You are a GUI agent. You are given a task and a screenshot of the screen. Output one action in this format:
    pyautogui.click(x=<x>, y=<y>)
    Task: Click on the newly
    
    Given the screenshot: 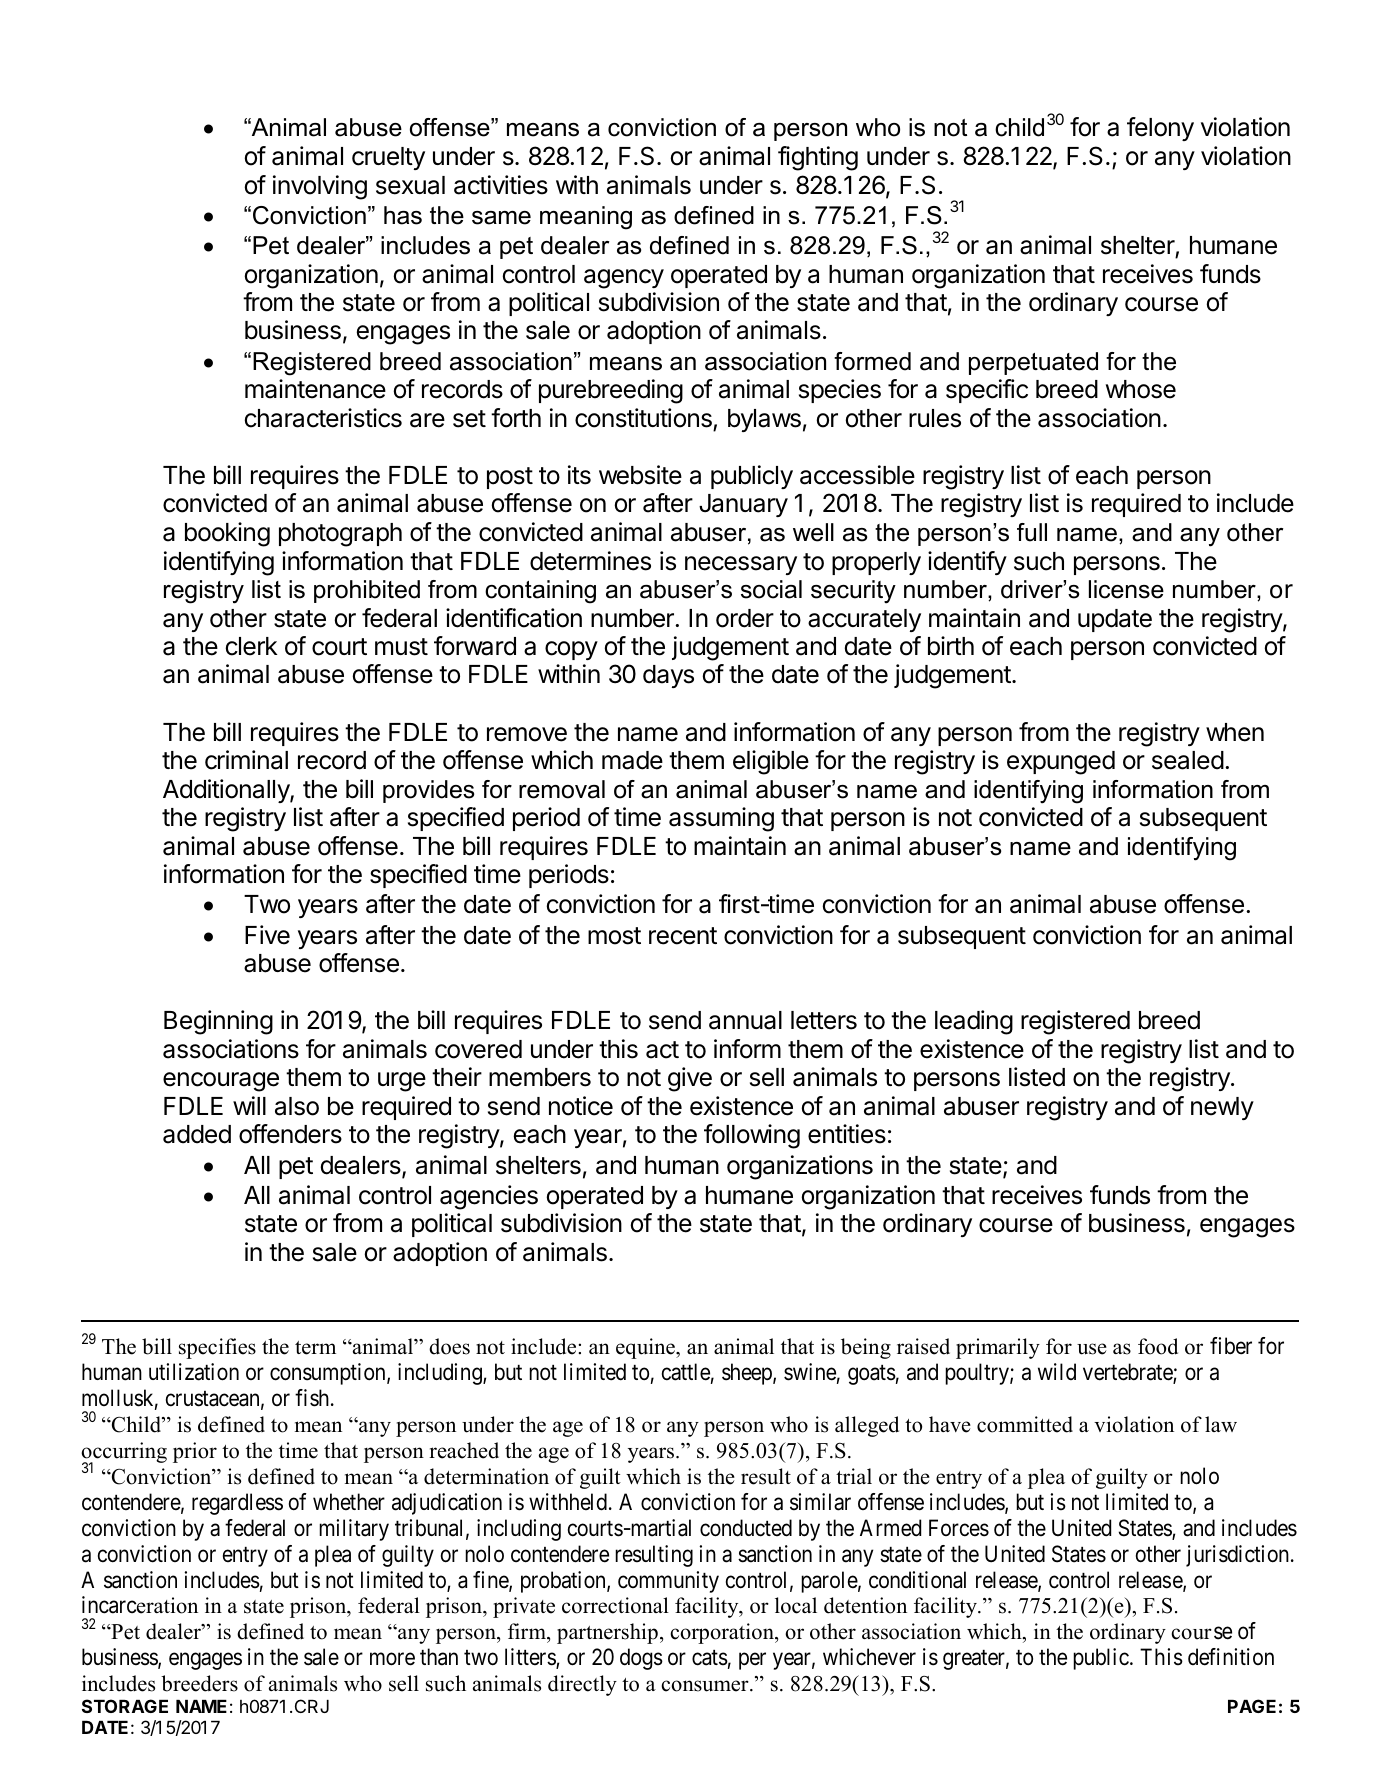 What is the action you would take?
    pyautogui.click(x=1222, y=1108)
